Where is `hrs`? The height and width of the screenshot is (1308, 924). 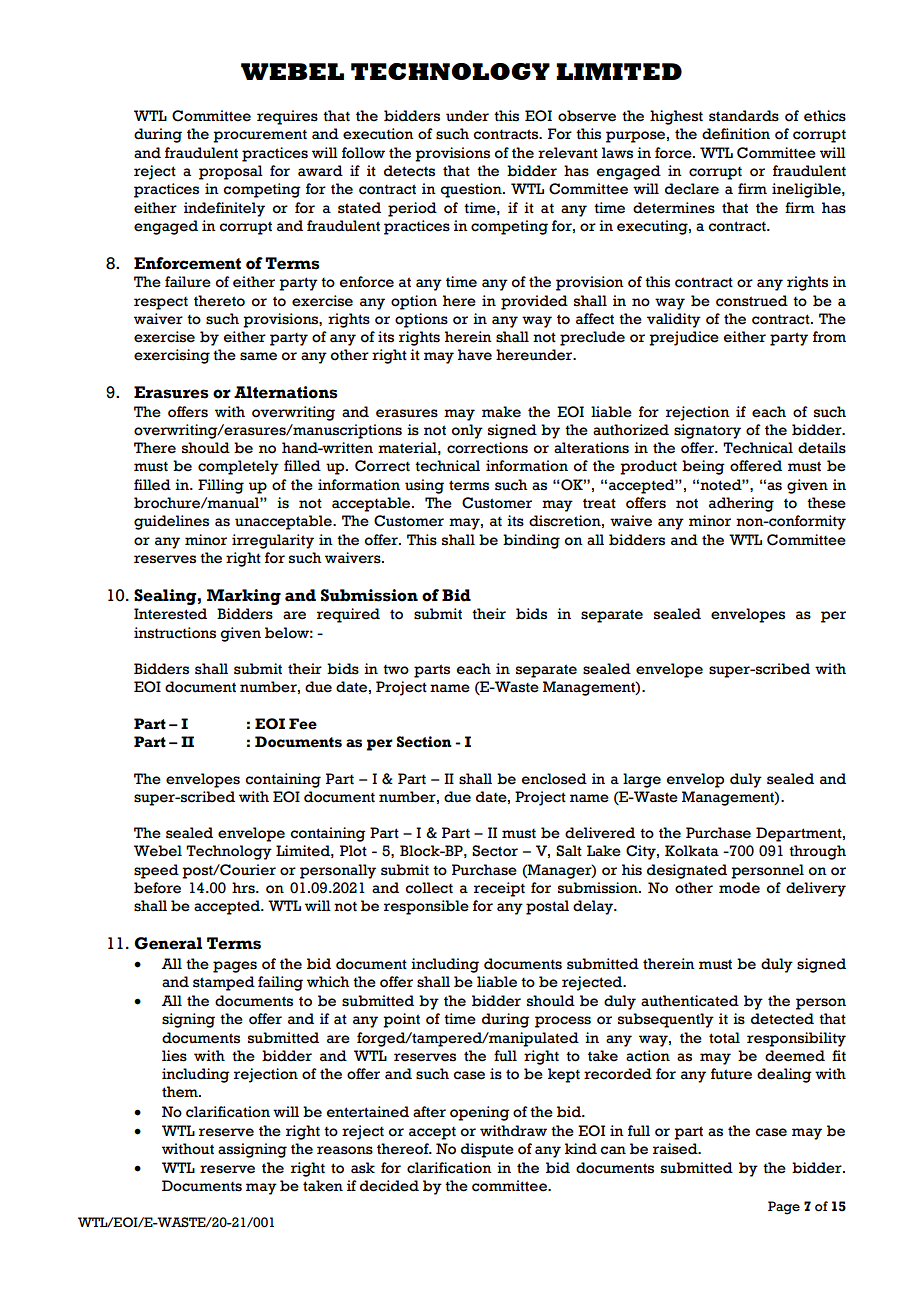
hrs is located at coordinates (244, 888).
